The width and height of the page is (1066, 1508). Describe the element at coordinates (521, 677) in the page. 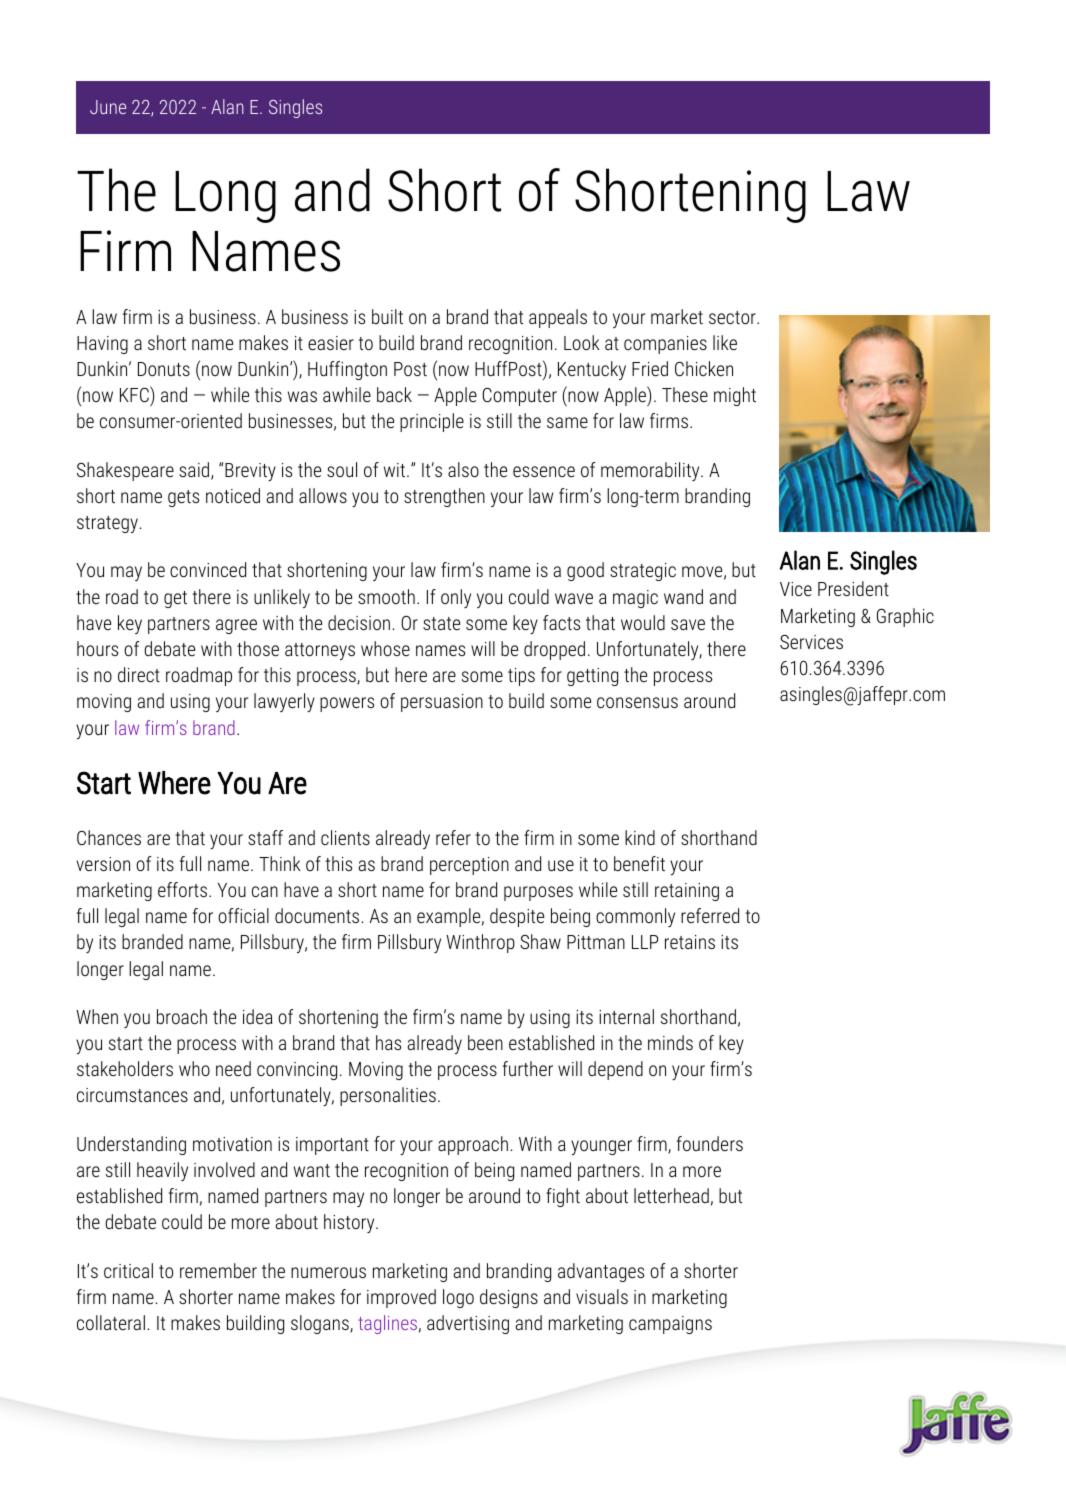

I see `tips` at that location.
